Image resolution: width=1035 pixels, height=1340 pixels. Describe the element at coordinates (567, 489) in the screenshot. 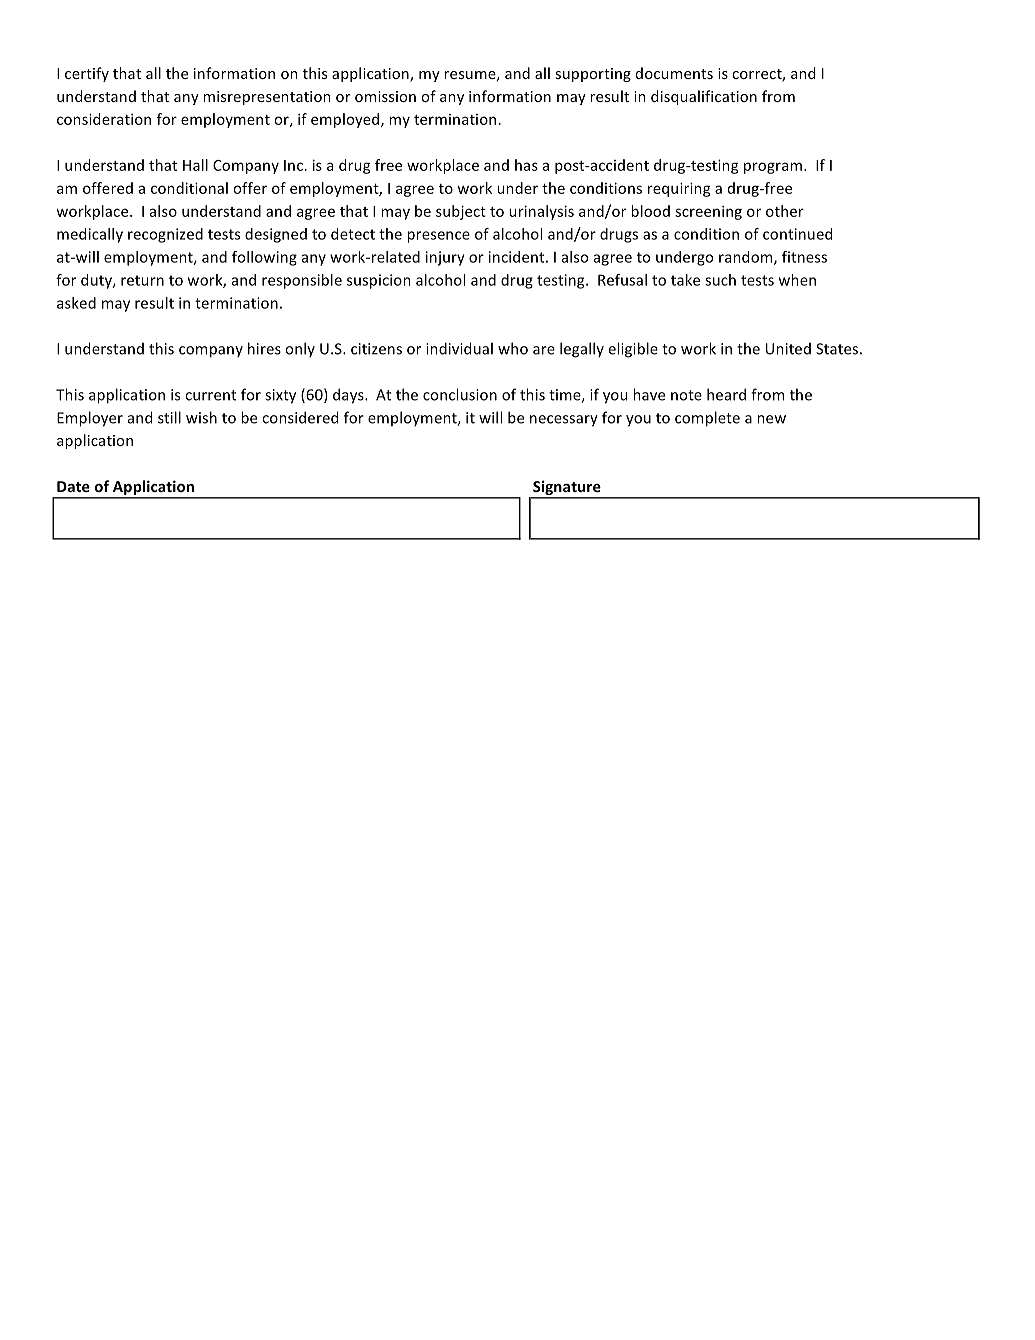

I see `Signature` at that location.
